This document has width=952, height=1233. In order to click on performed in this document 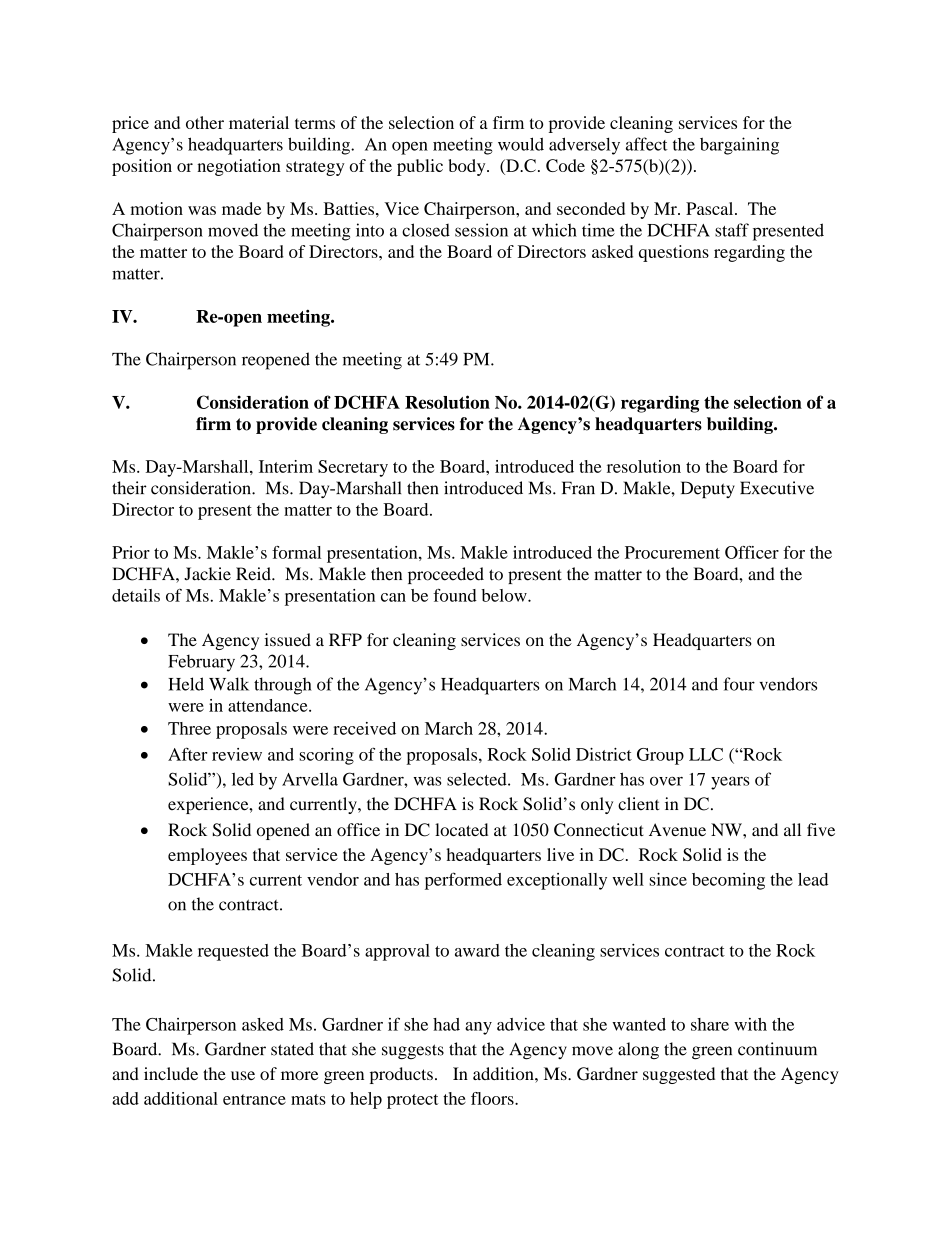, I will do `click(463, 881)`.
